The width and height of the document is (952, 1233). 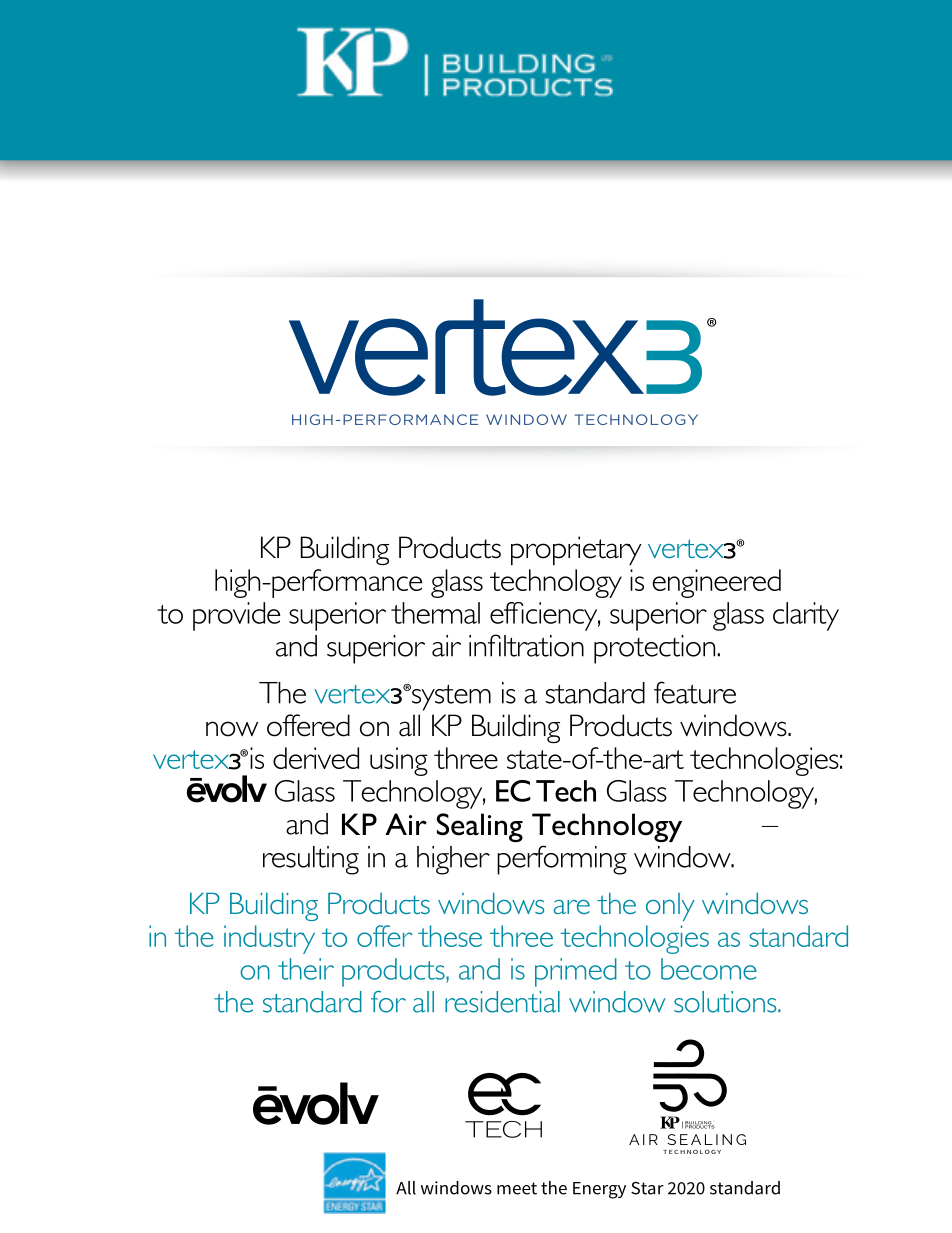 What do you see at coordinates (562, 860) in the document?
I see `performing` at bounding box center [562, 860].
